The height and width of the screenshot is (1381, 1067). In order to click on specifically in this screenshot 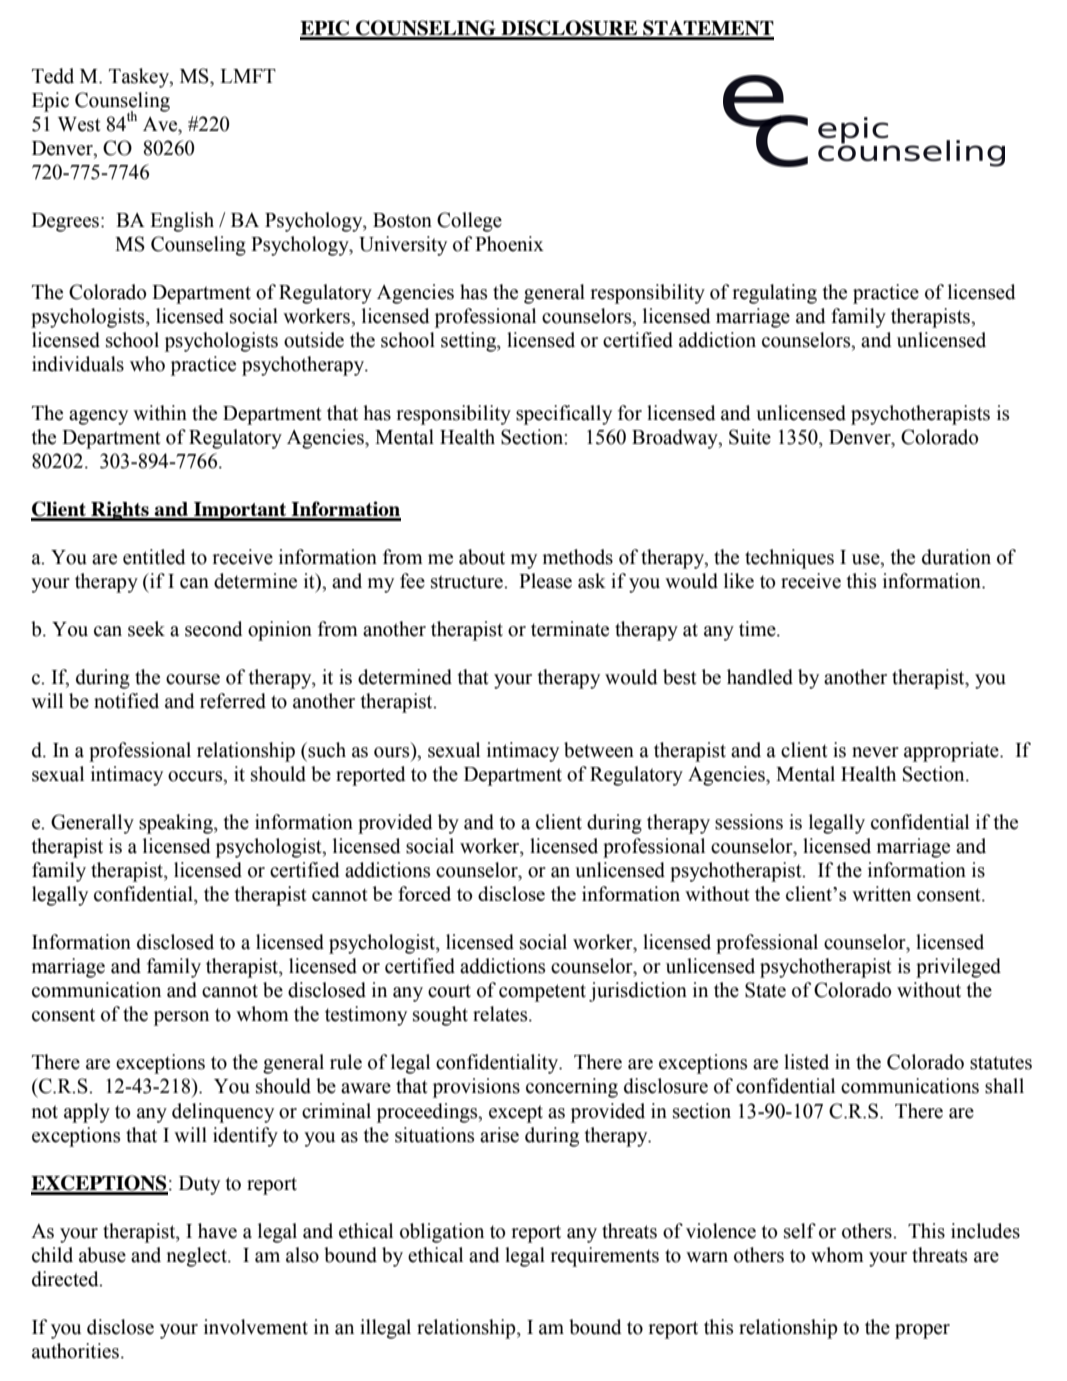, I will do `click(564, 415)`.
